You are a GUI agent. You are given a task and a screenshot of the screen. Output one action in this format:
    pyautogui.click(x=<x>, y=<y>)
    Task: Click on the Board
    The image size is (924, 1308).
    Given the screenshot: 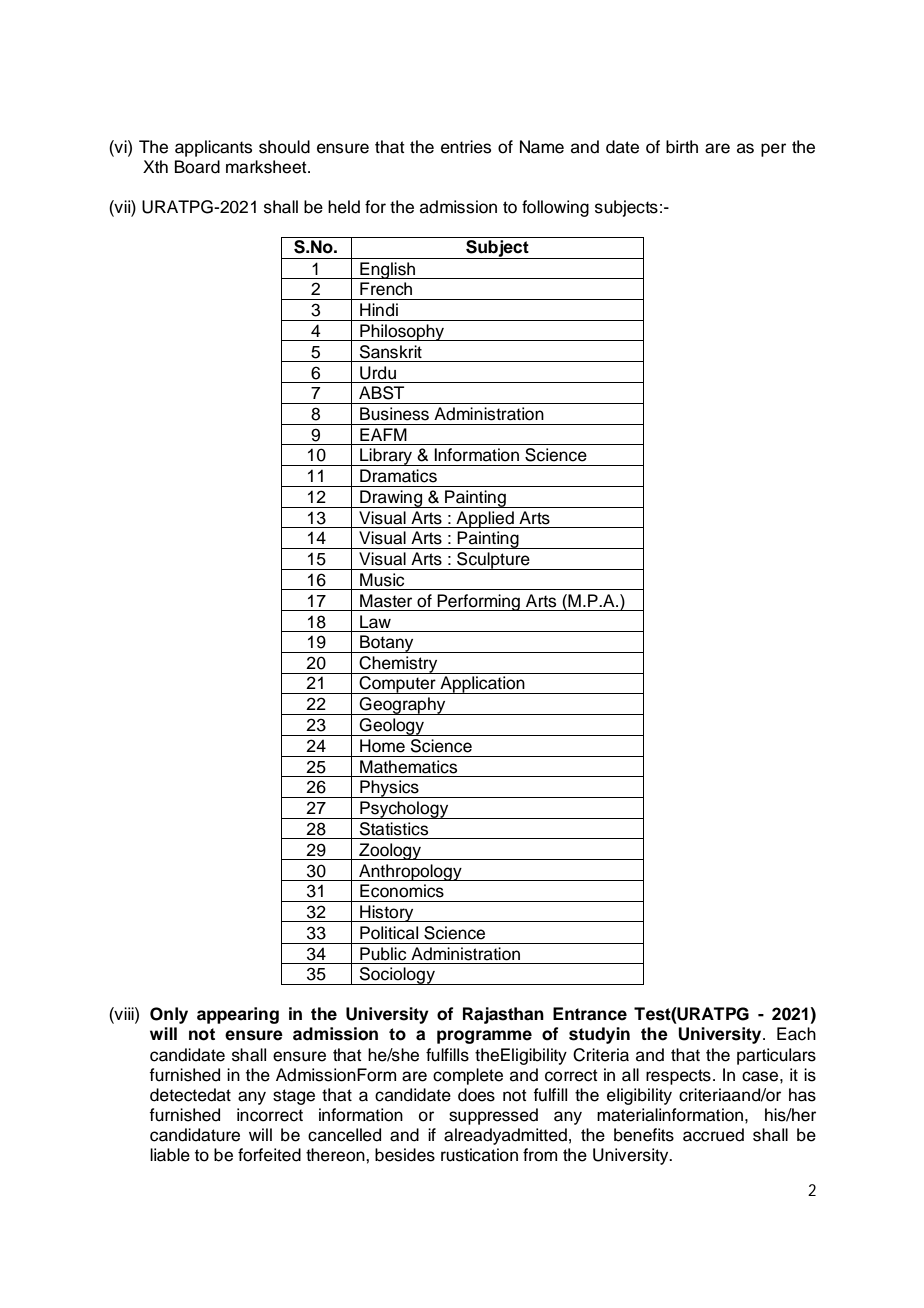 What is the action you would take?
    pyautogui.click(x=197, y=167)
